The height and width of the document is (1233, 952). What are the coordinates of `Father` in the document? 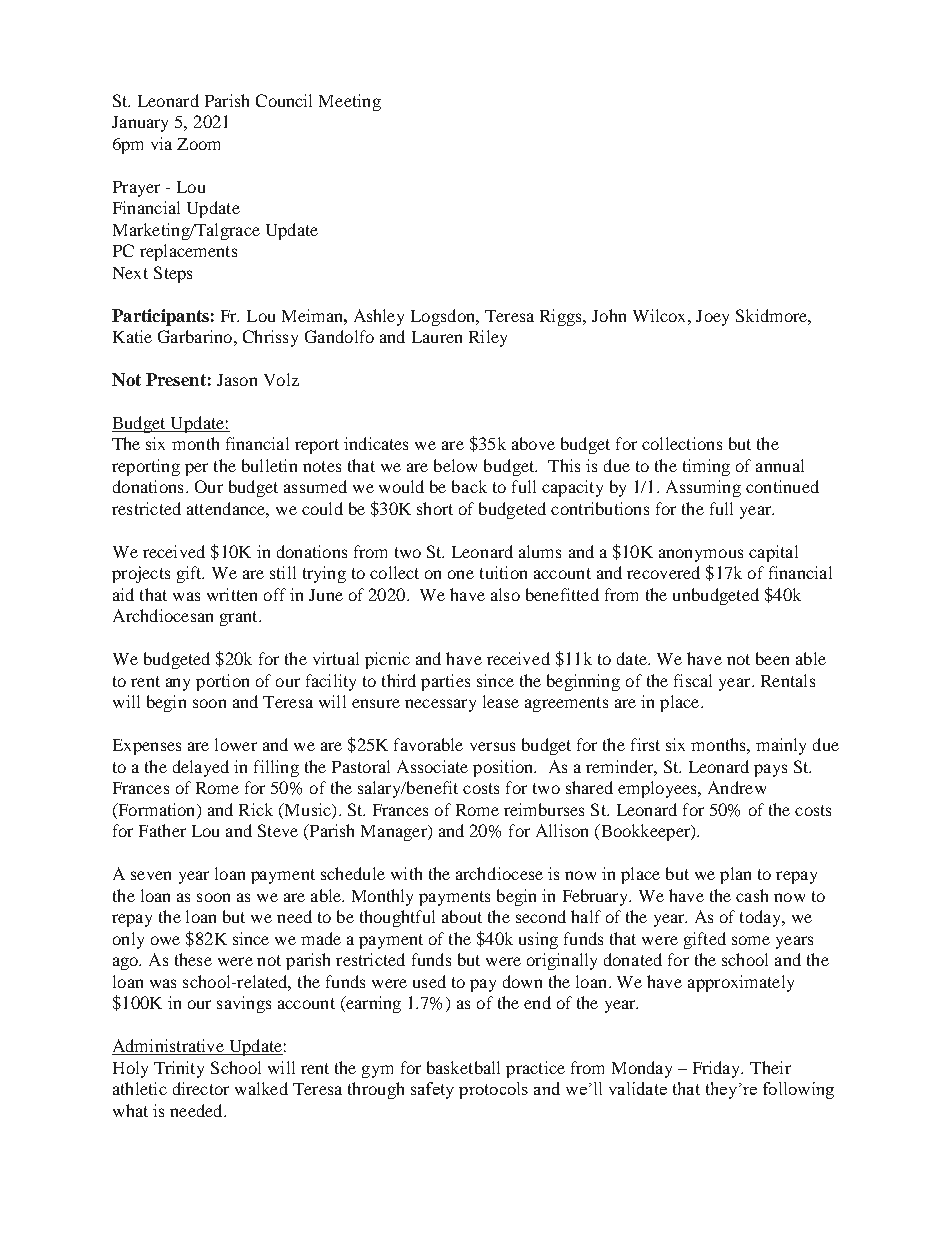 It's located at (162, 830).
